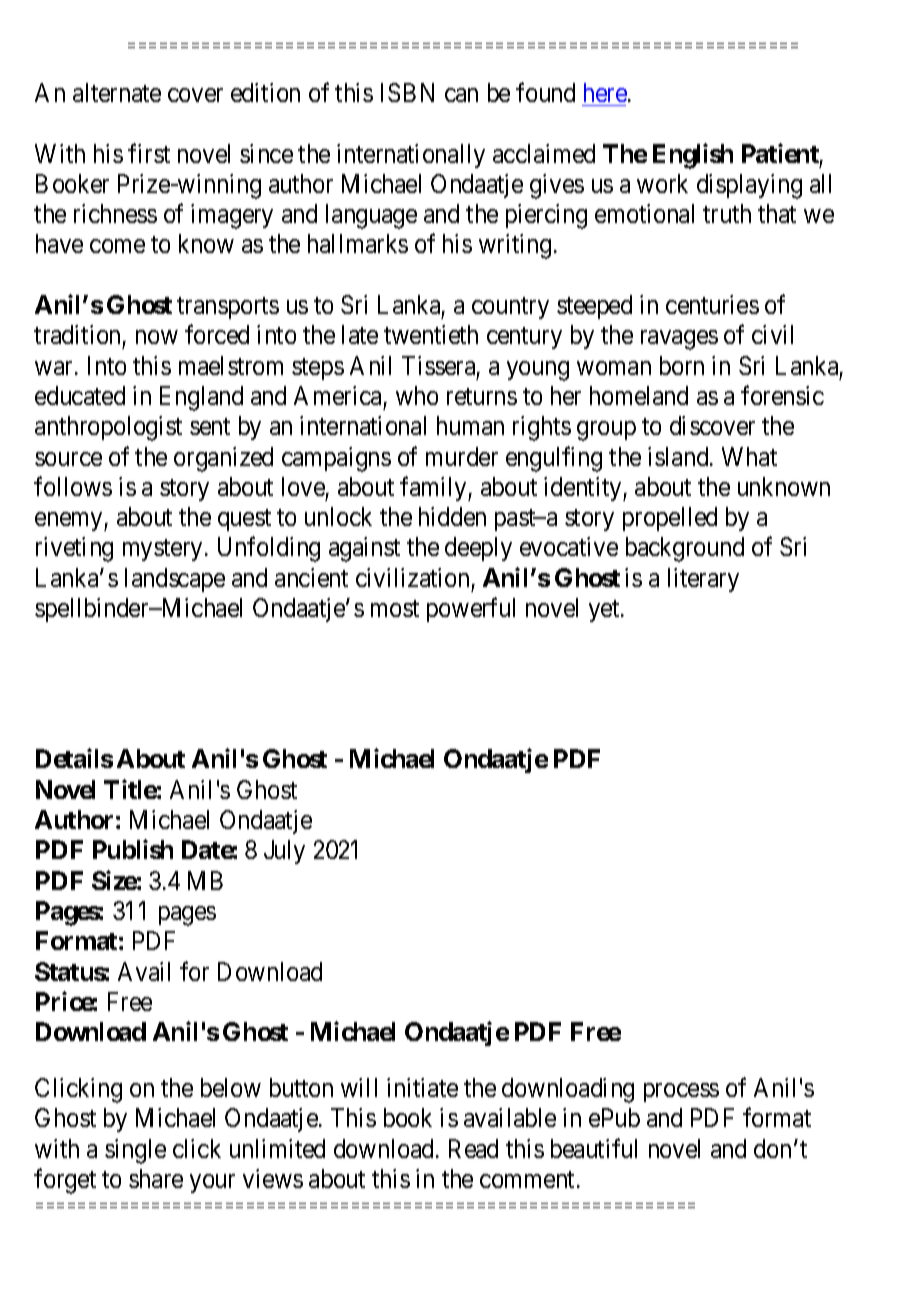 This document has height=1308, width=924. I want to click on most, so click(395, 608).
